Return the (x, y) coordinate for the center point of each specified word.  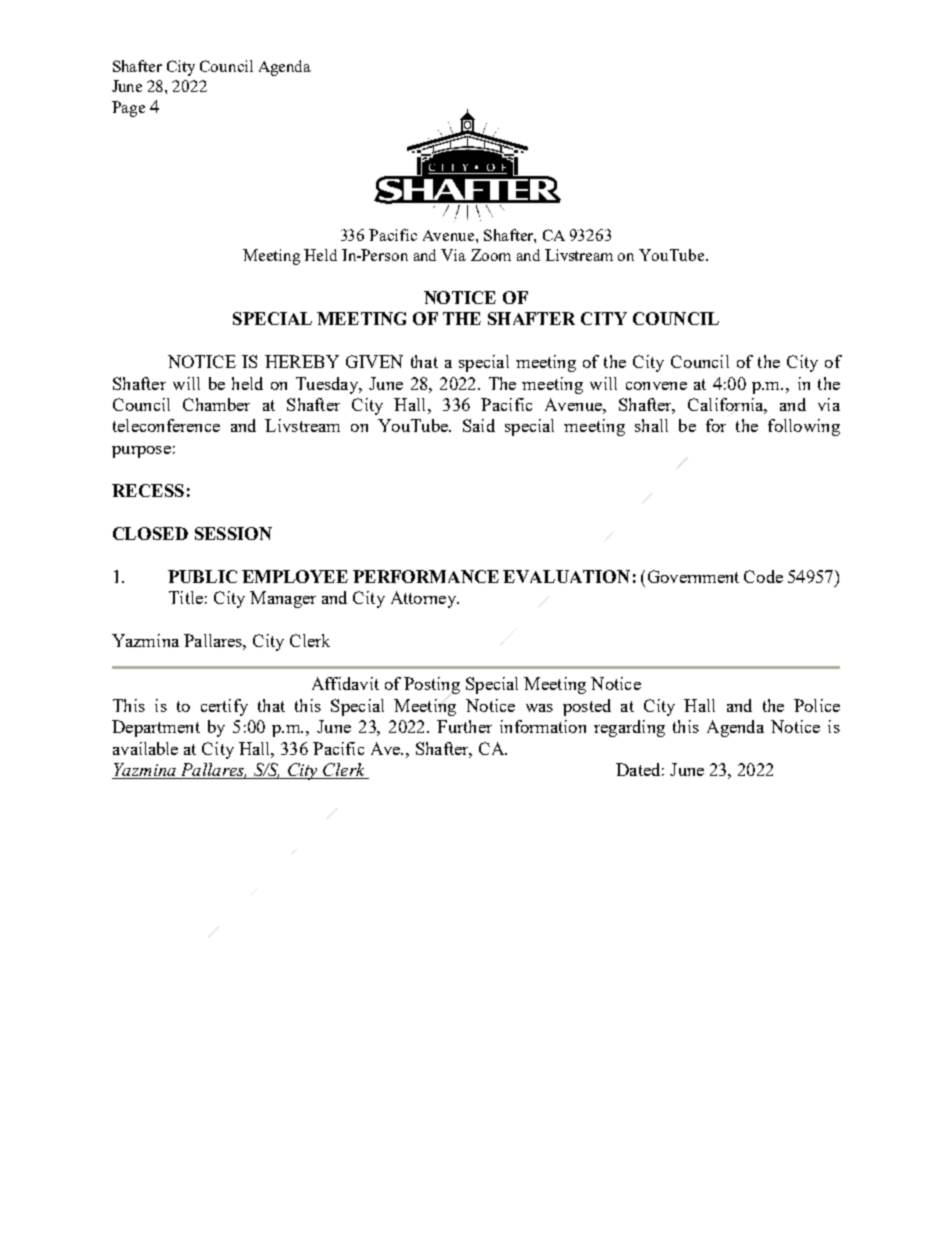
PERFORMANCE (426, 576)
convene (656, 386)
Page (128, 109)
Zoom (491, 255)
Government (693, 576)
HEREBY (302, 361)
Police (817, 705)
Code (763, 576)
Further (464, 726)
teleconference (166, 425)
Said (479, 425)
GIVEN (374, 361)
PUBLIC (202, 576)
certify (224, 707)
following (804, 427)
